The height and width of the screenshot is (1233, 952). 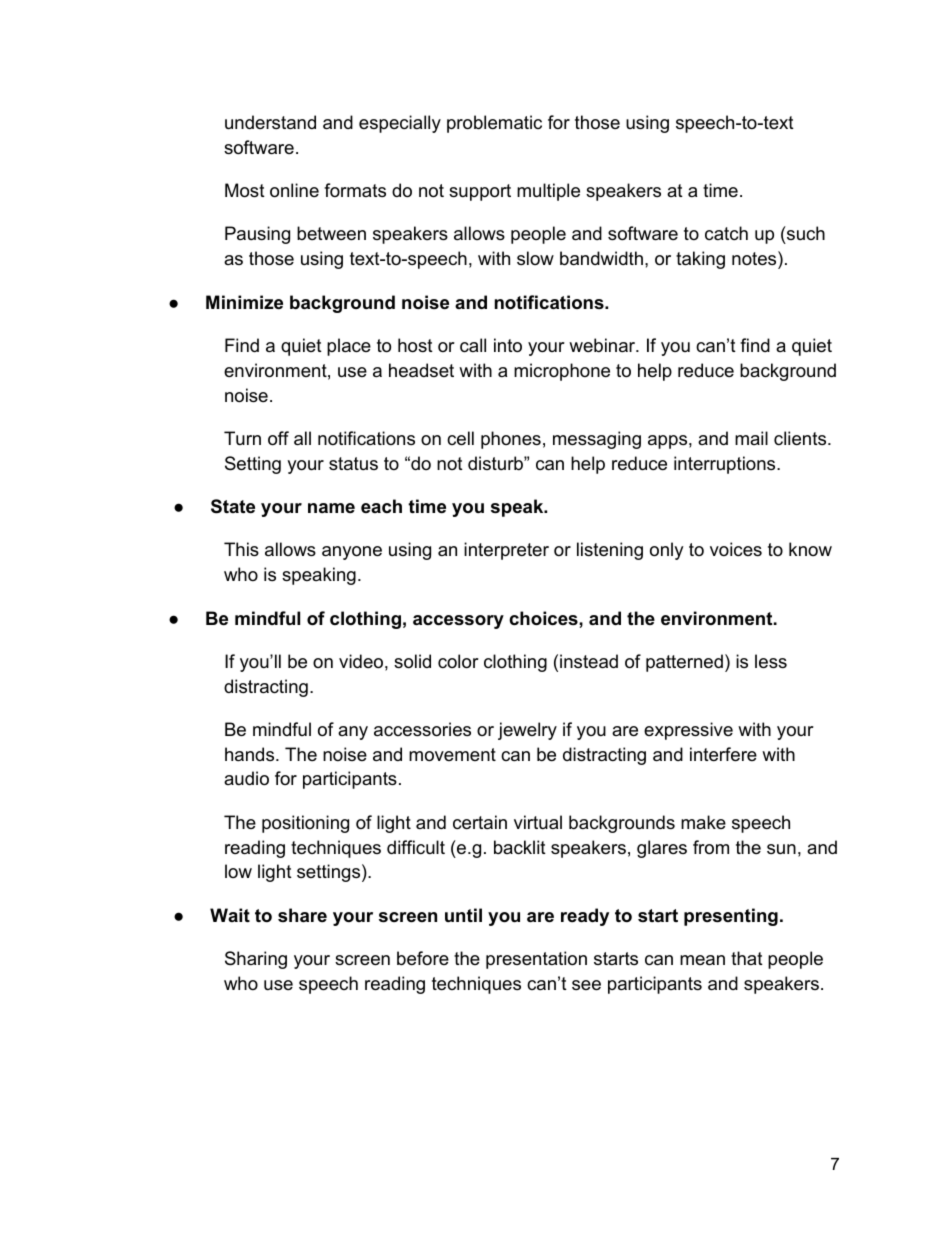 What do you see at coordinates (256, 960) in the screenshot?
I see `Sharing` at bounding box center [256, 960].
